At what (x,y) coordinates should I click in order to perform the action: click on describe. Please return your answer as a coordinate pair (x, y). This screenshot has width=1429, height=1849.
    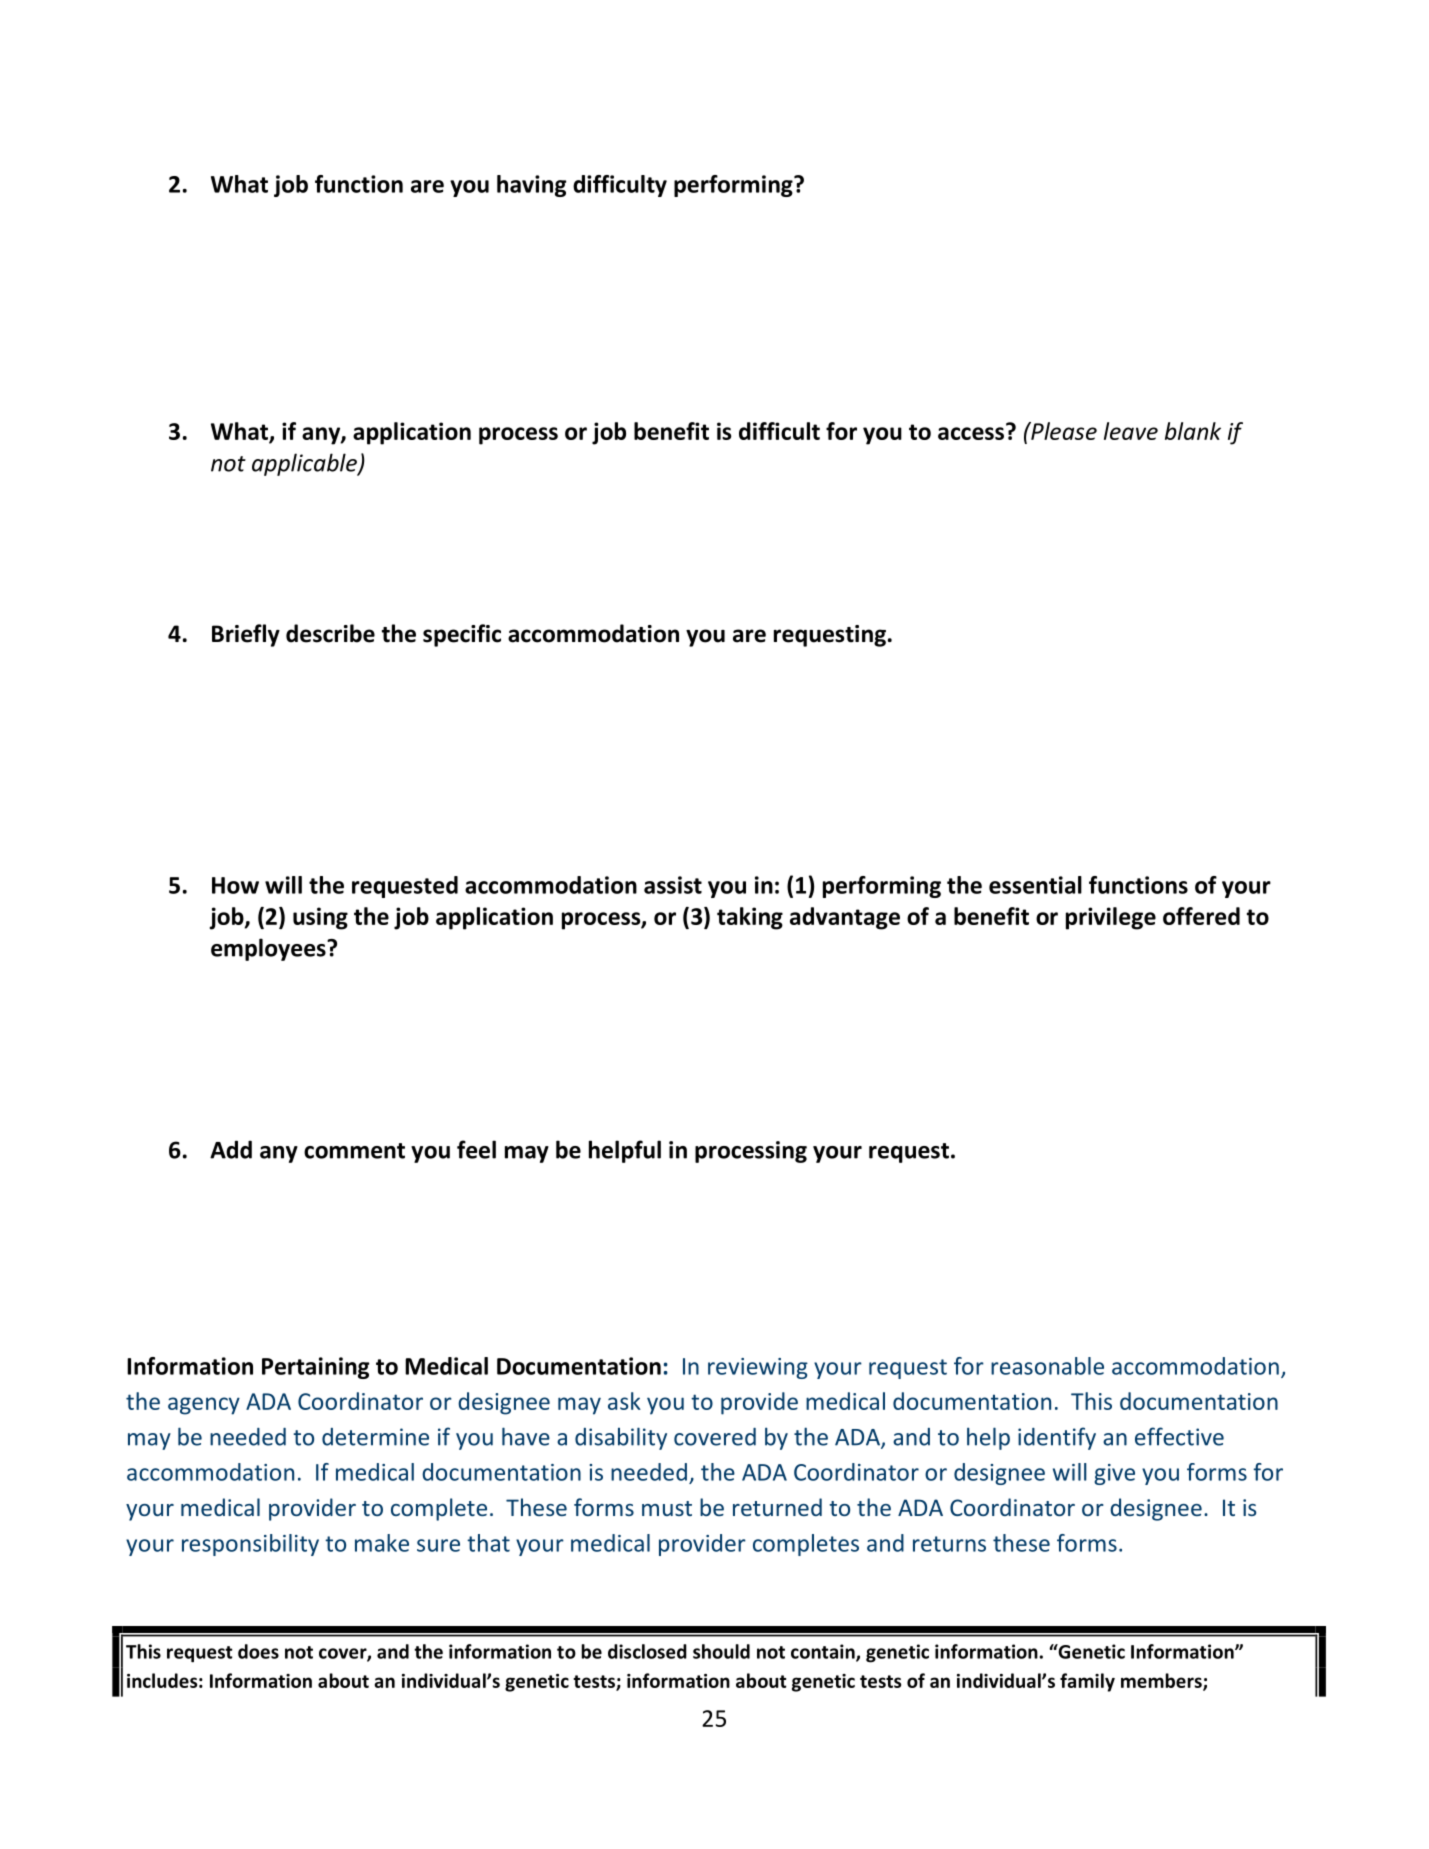
    Looking at the image, I should click on (330, 633).
